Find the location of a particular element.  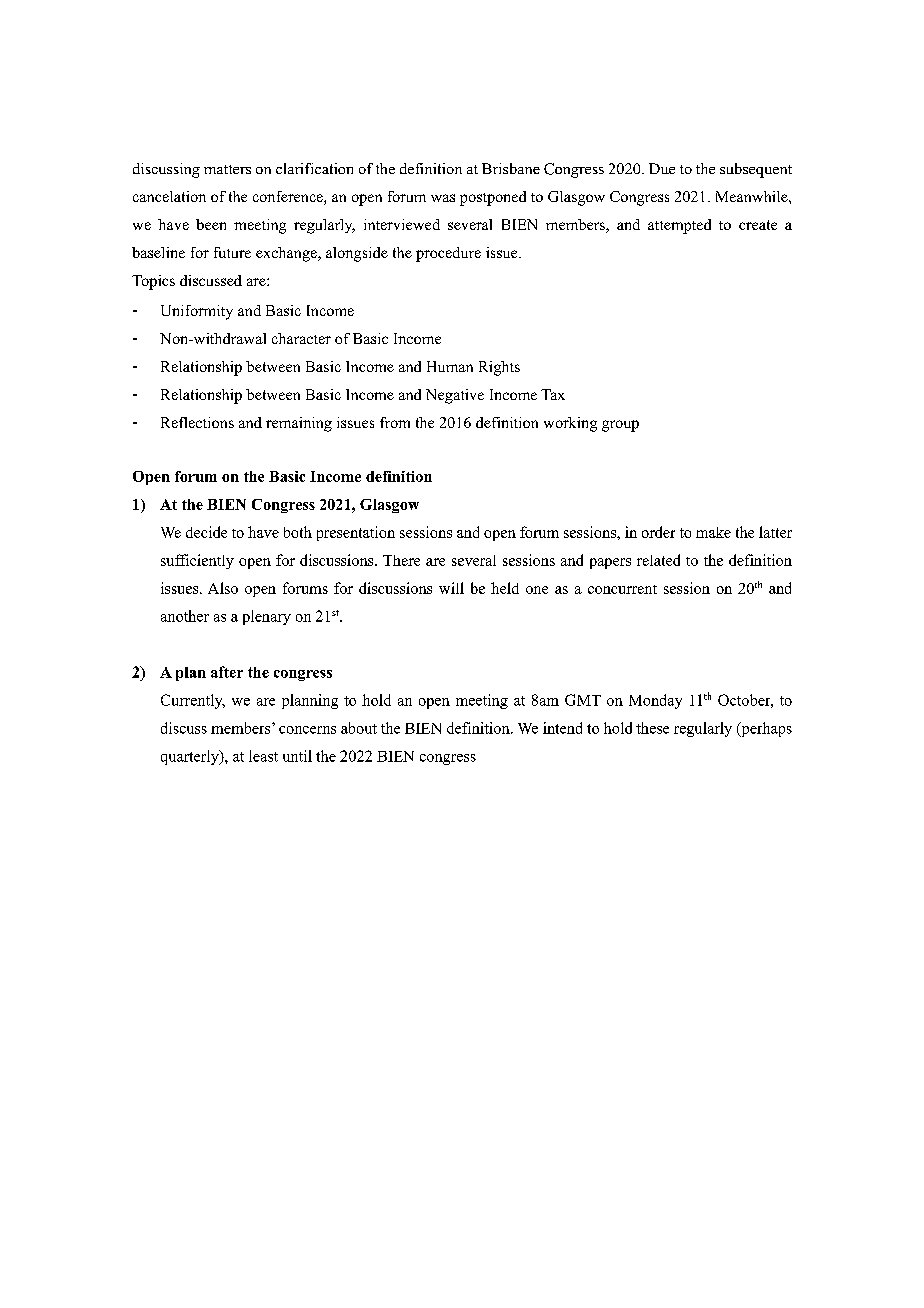

intend is located at coordinates (562, 728).
